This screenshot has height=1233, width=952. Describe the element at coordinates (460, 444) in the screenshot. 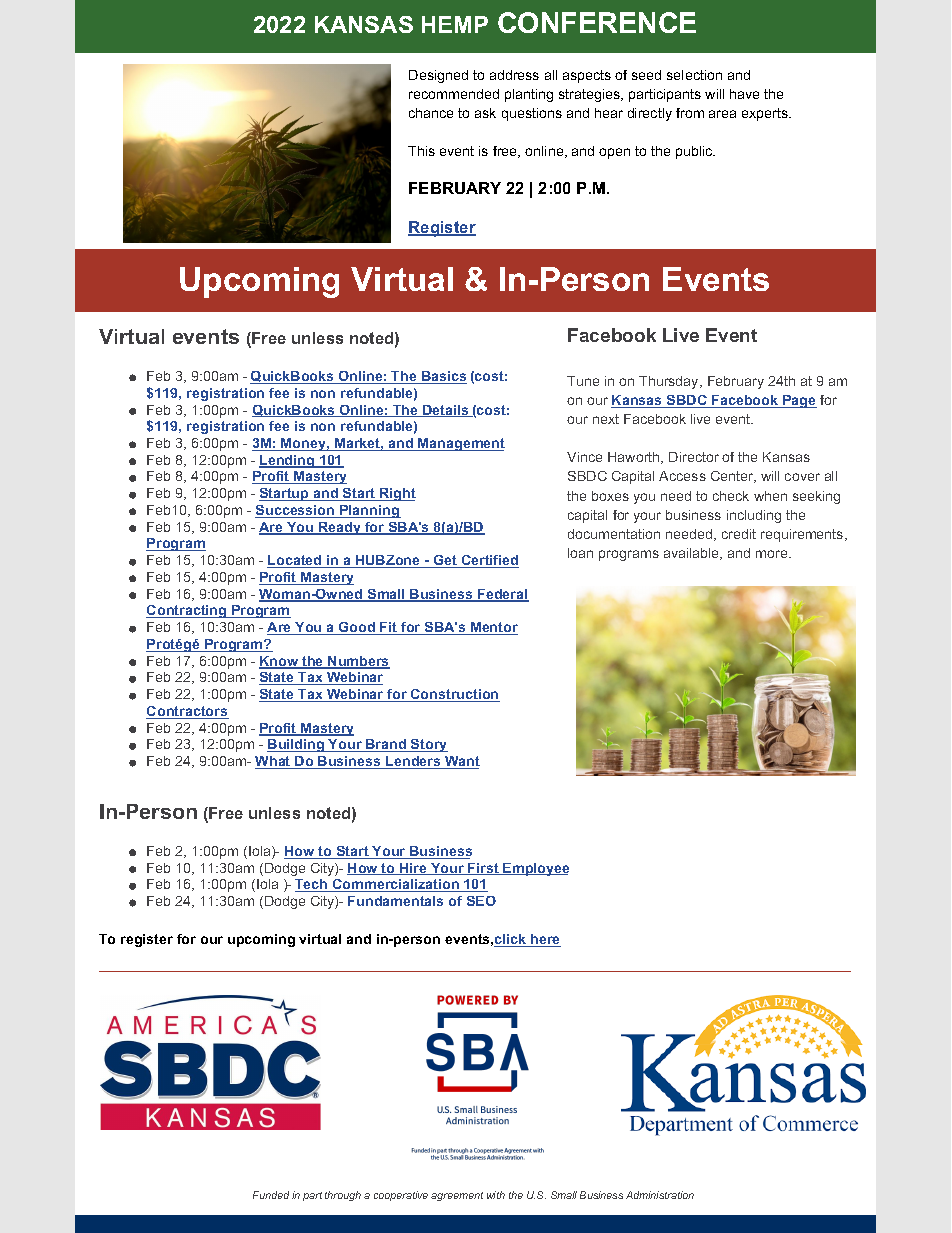

I see `Management` at that location.
